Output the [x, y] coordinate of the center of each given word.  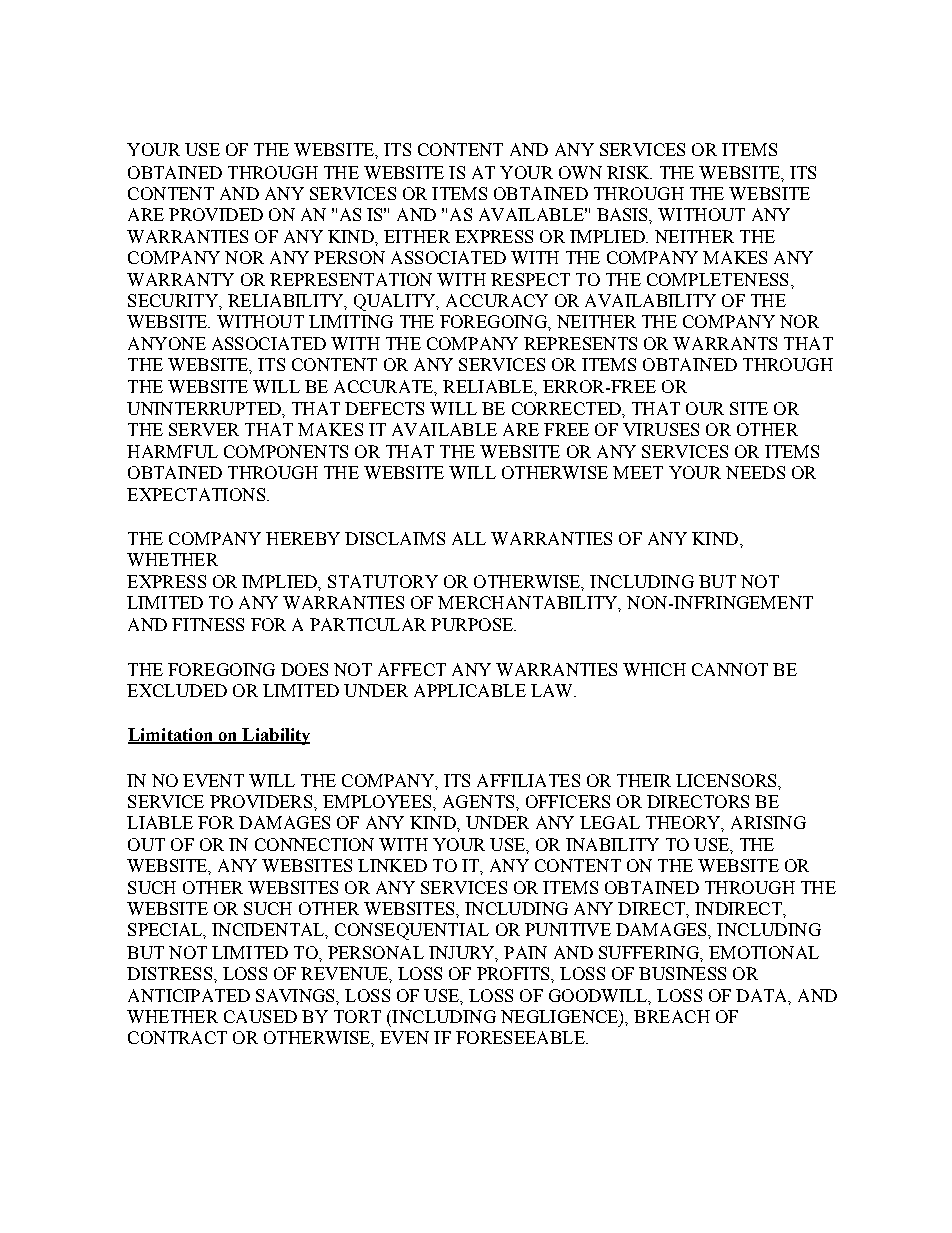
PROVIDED [216, 214]
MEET [638, 472]
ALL [469, 538]
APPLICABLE [470, 690]
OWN [580, 172]
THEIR [644, 780]
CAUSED [260, 1016]
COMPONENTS [286, 451]
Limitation [171, 736]
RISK [629, 172]
